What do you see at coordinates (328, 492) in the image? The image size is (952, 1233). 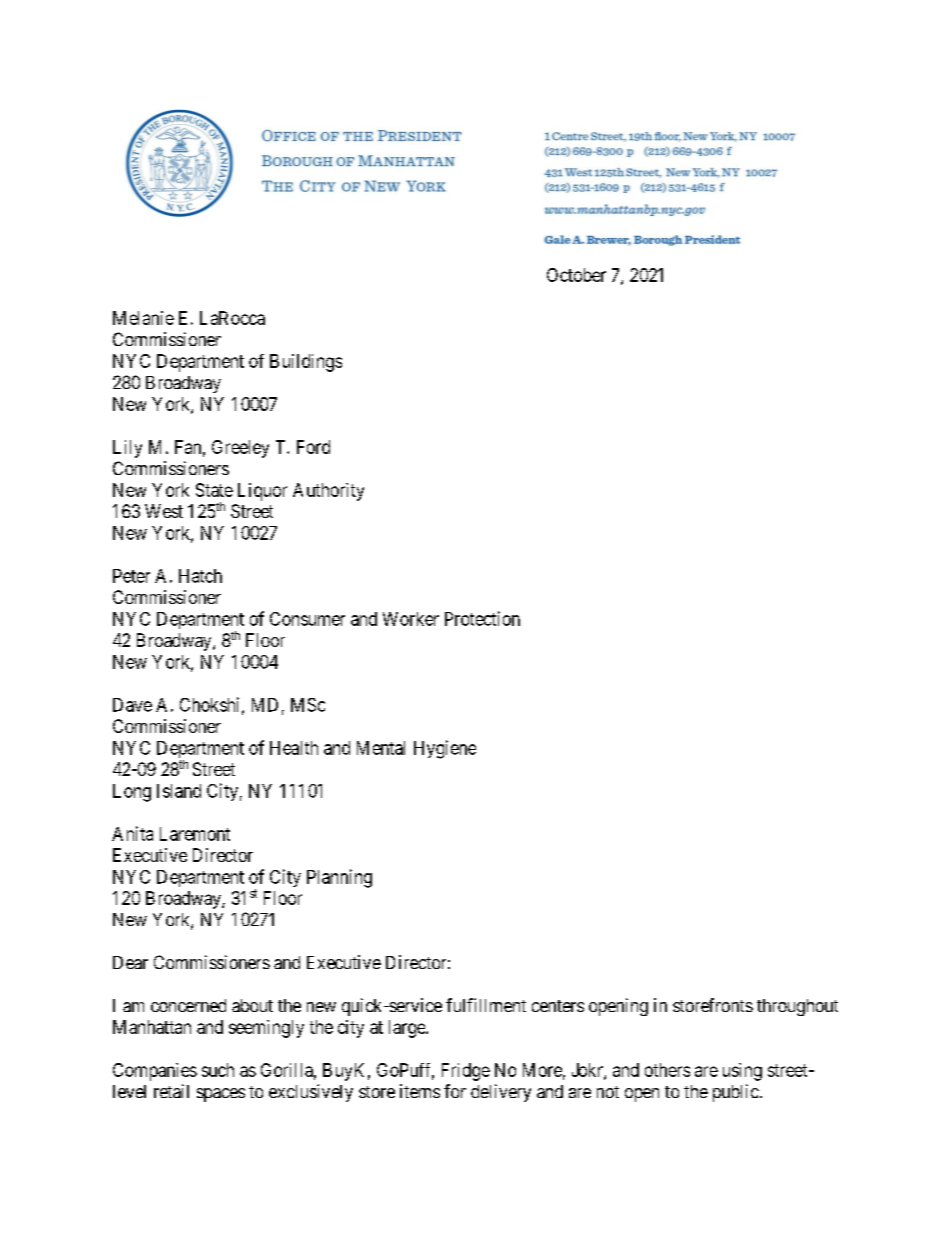 I see `Authority` at bounding box center [328, 492].
